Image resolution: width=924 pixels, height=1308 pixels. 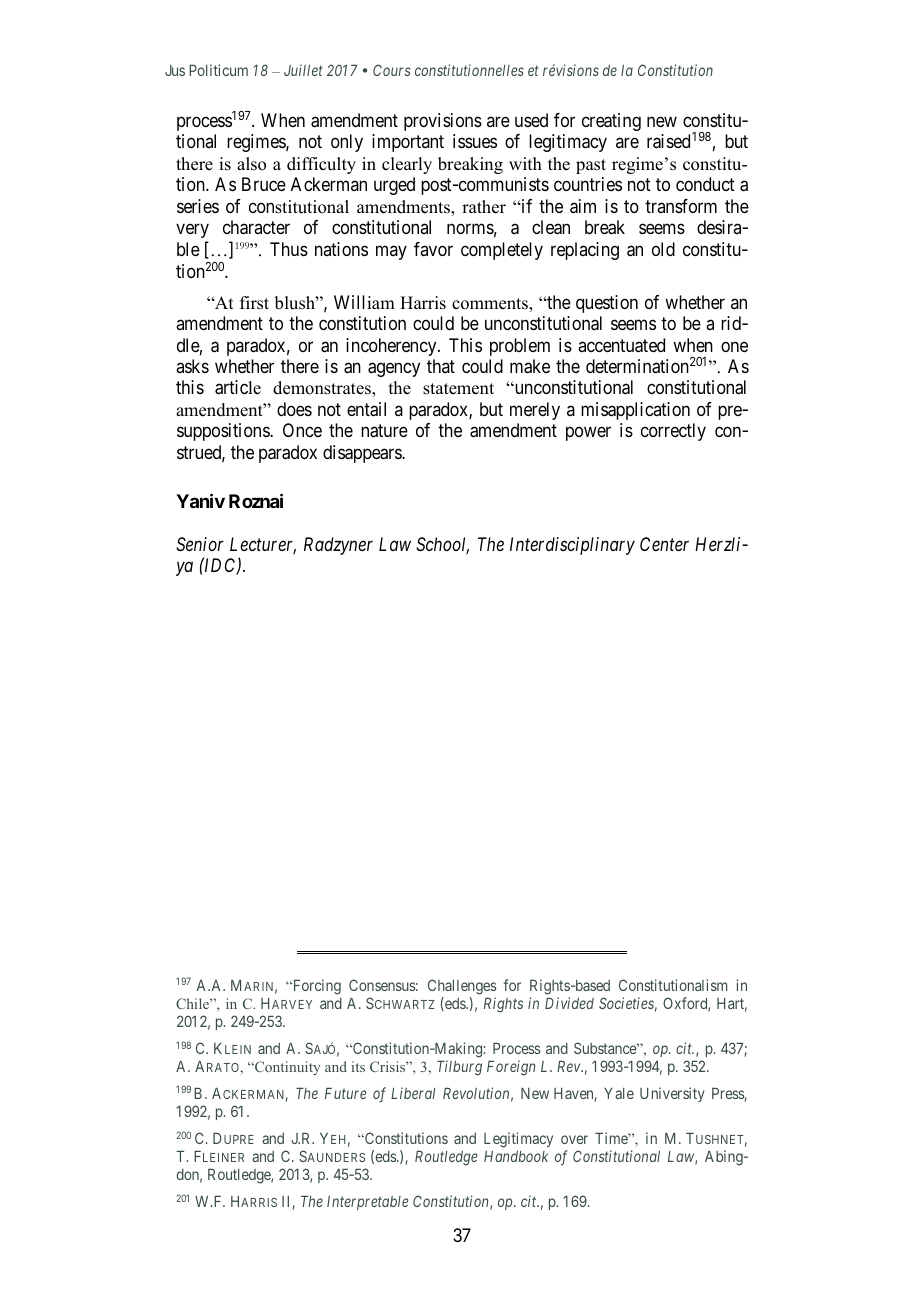 I want to click on issues, so click(x=475, y=141).
